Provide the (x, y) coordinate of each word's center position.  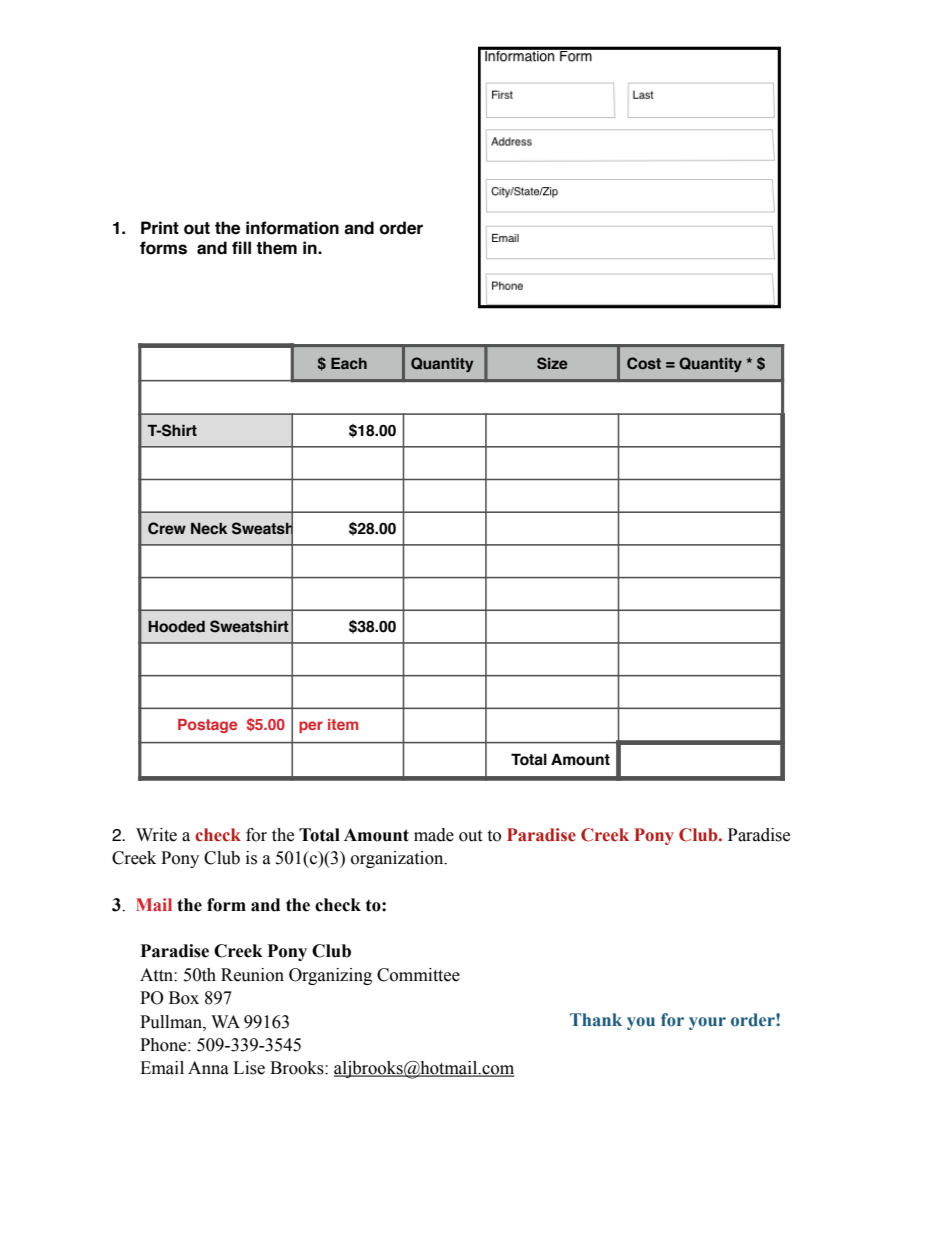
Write (156, 835)
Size (552, 363)
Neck (209, 529)
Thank (596, 1019)
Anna (208, 1068)
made (434, 835)
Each (349, 363)
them (276, 248)
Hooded (176, 627)
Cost (644, 363)
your (707, 1023)
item (343, 724)
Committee (418, 975)
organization (398, 859)
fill (241, 247)
